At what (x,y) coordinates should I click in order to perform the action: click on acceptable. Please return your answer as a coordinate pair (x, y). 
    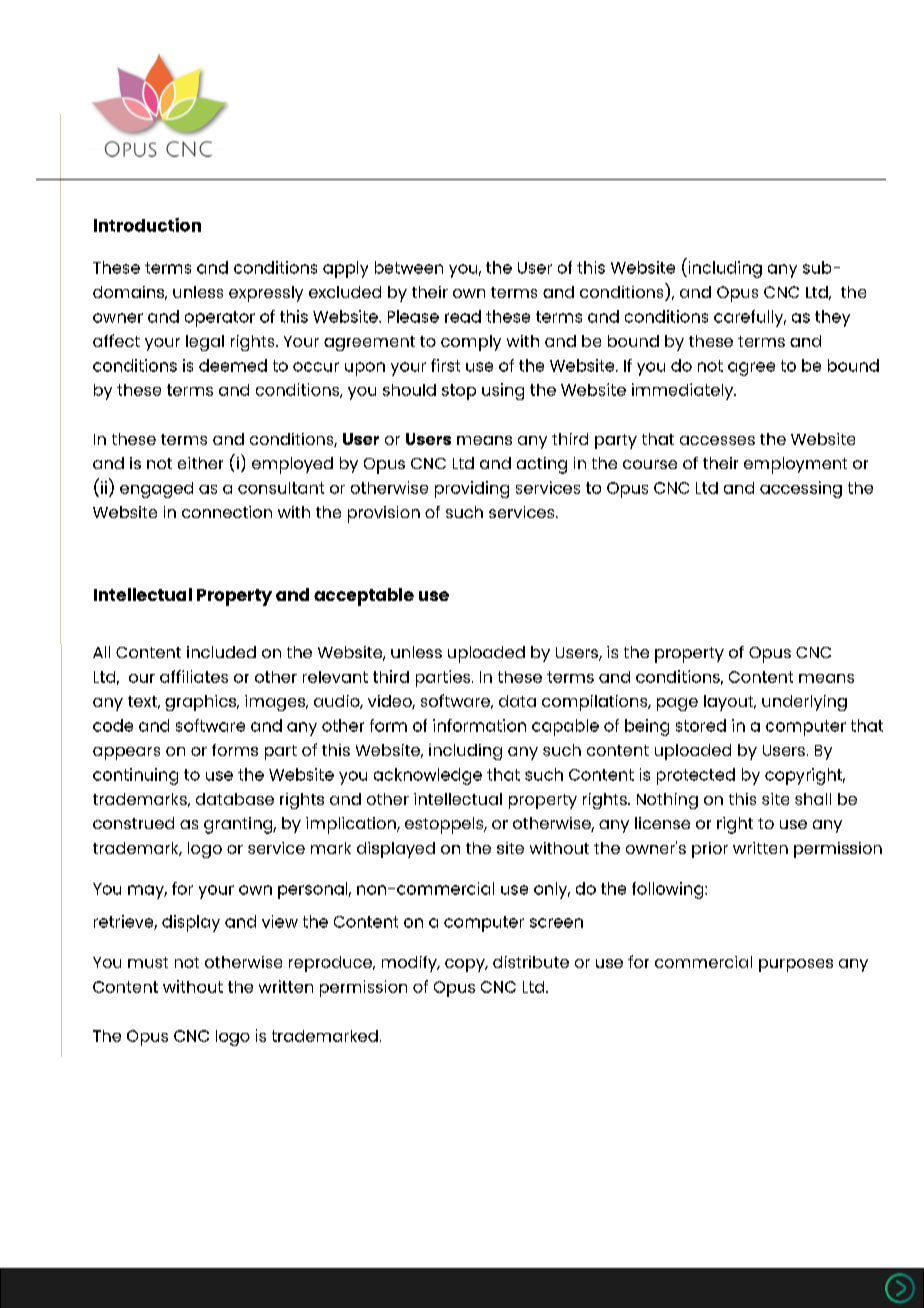
    Looking at the image, I should click on (364, 597).
